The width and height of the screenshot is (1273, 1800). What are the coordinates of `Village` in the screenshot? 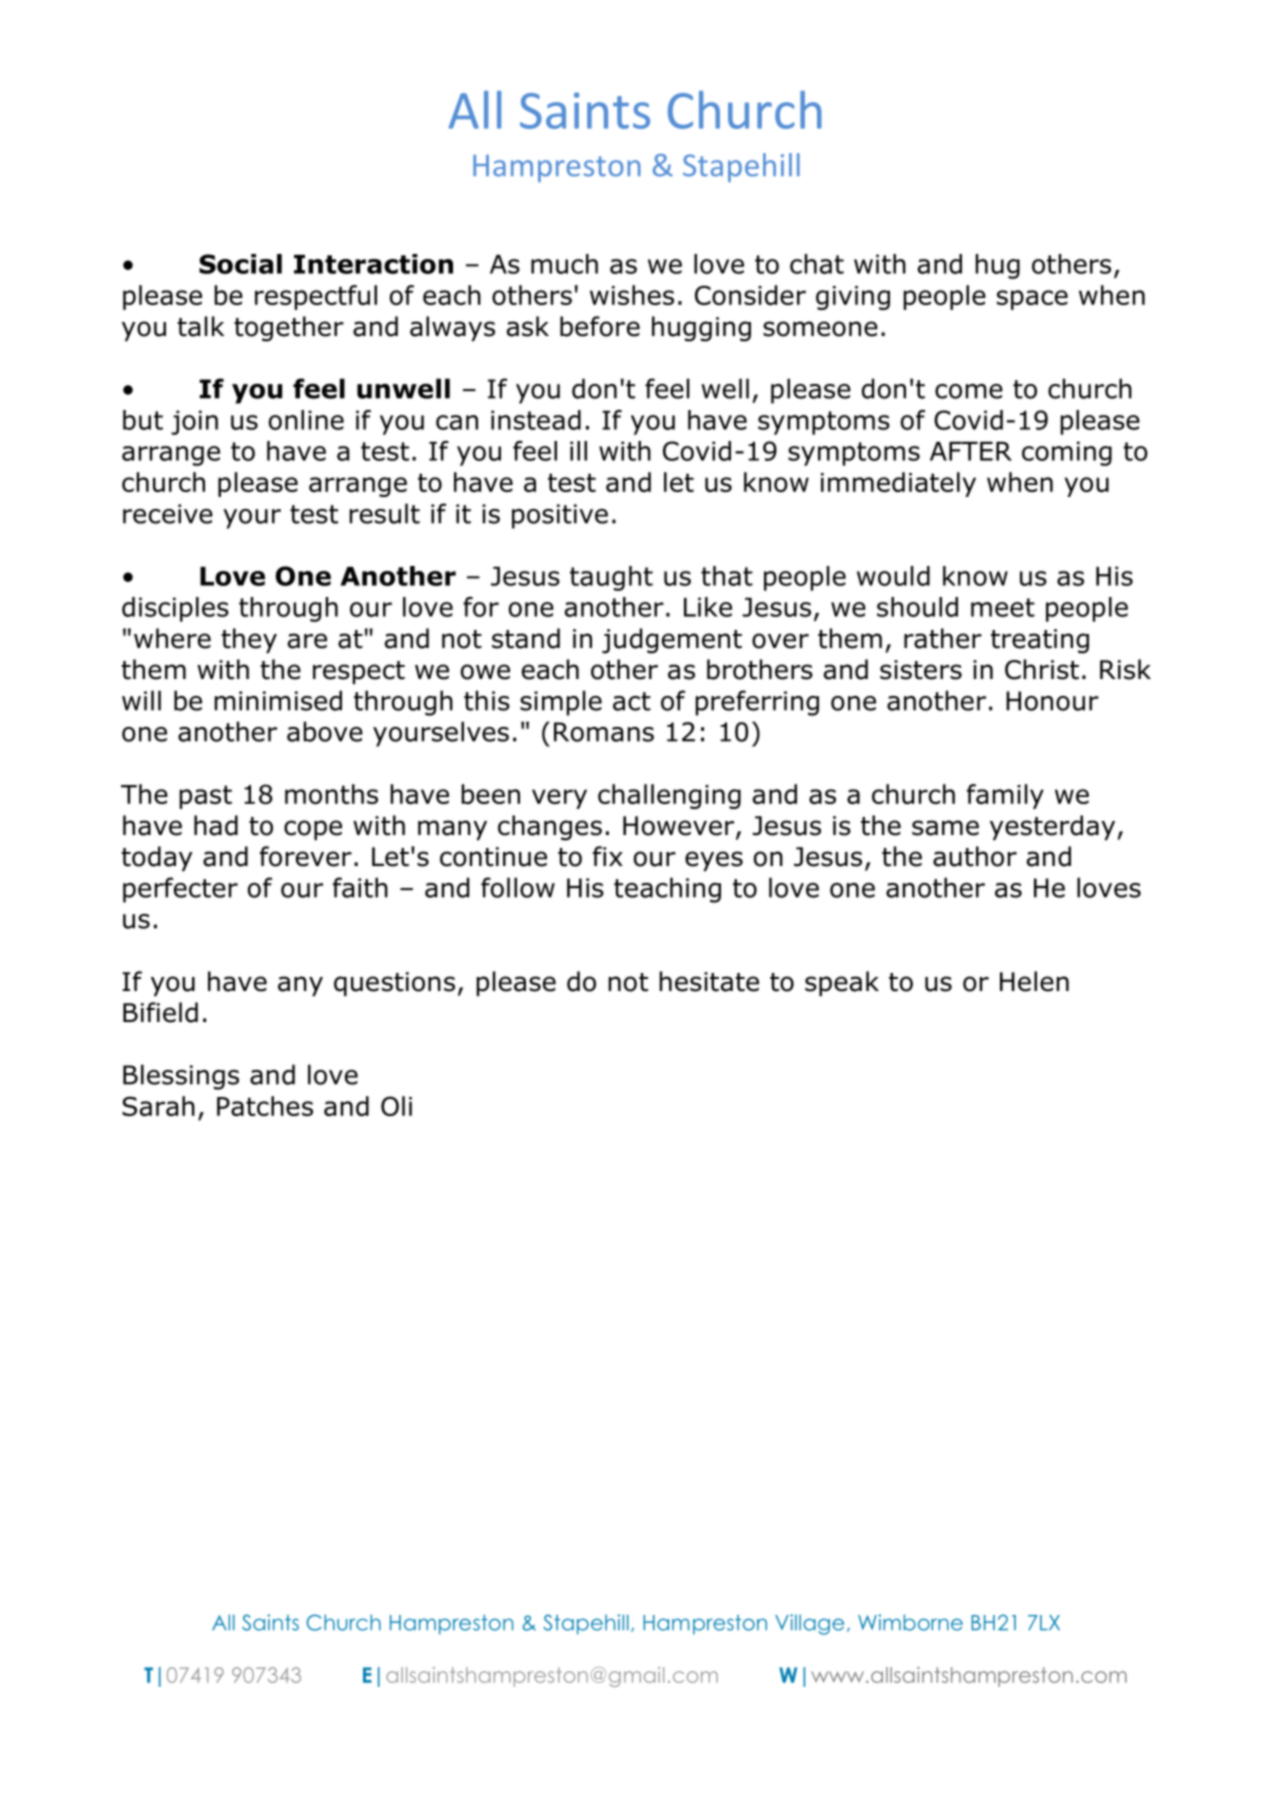 It's located at (809, 1624).
